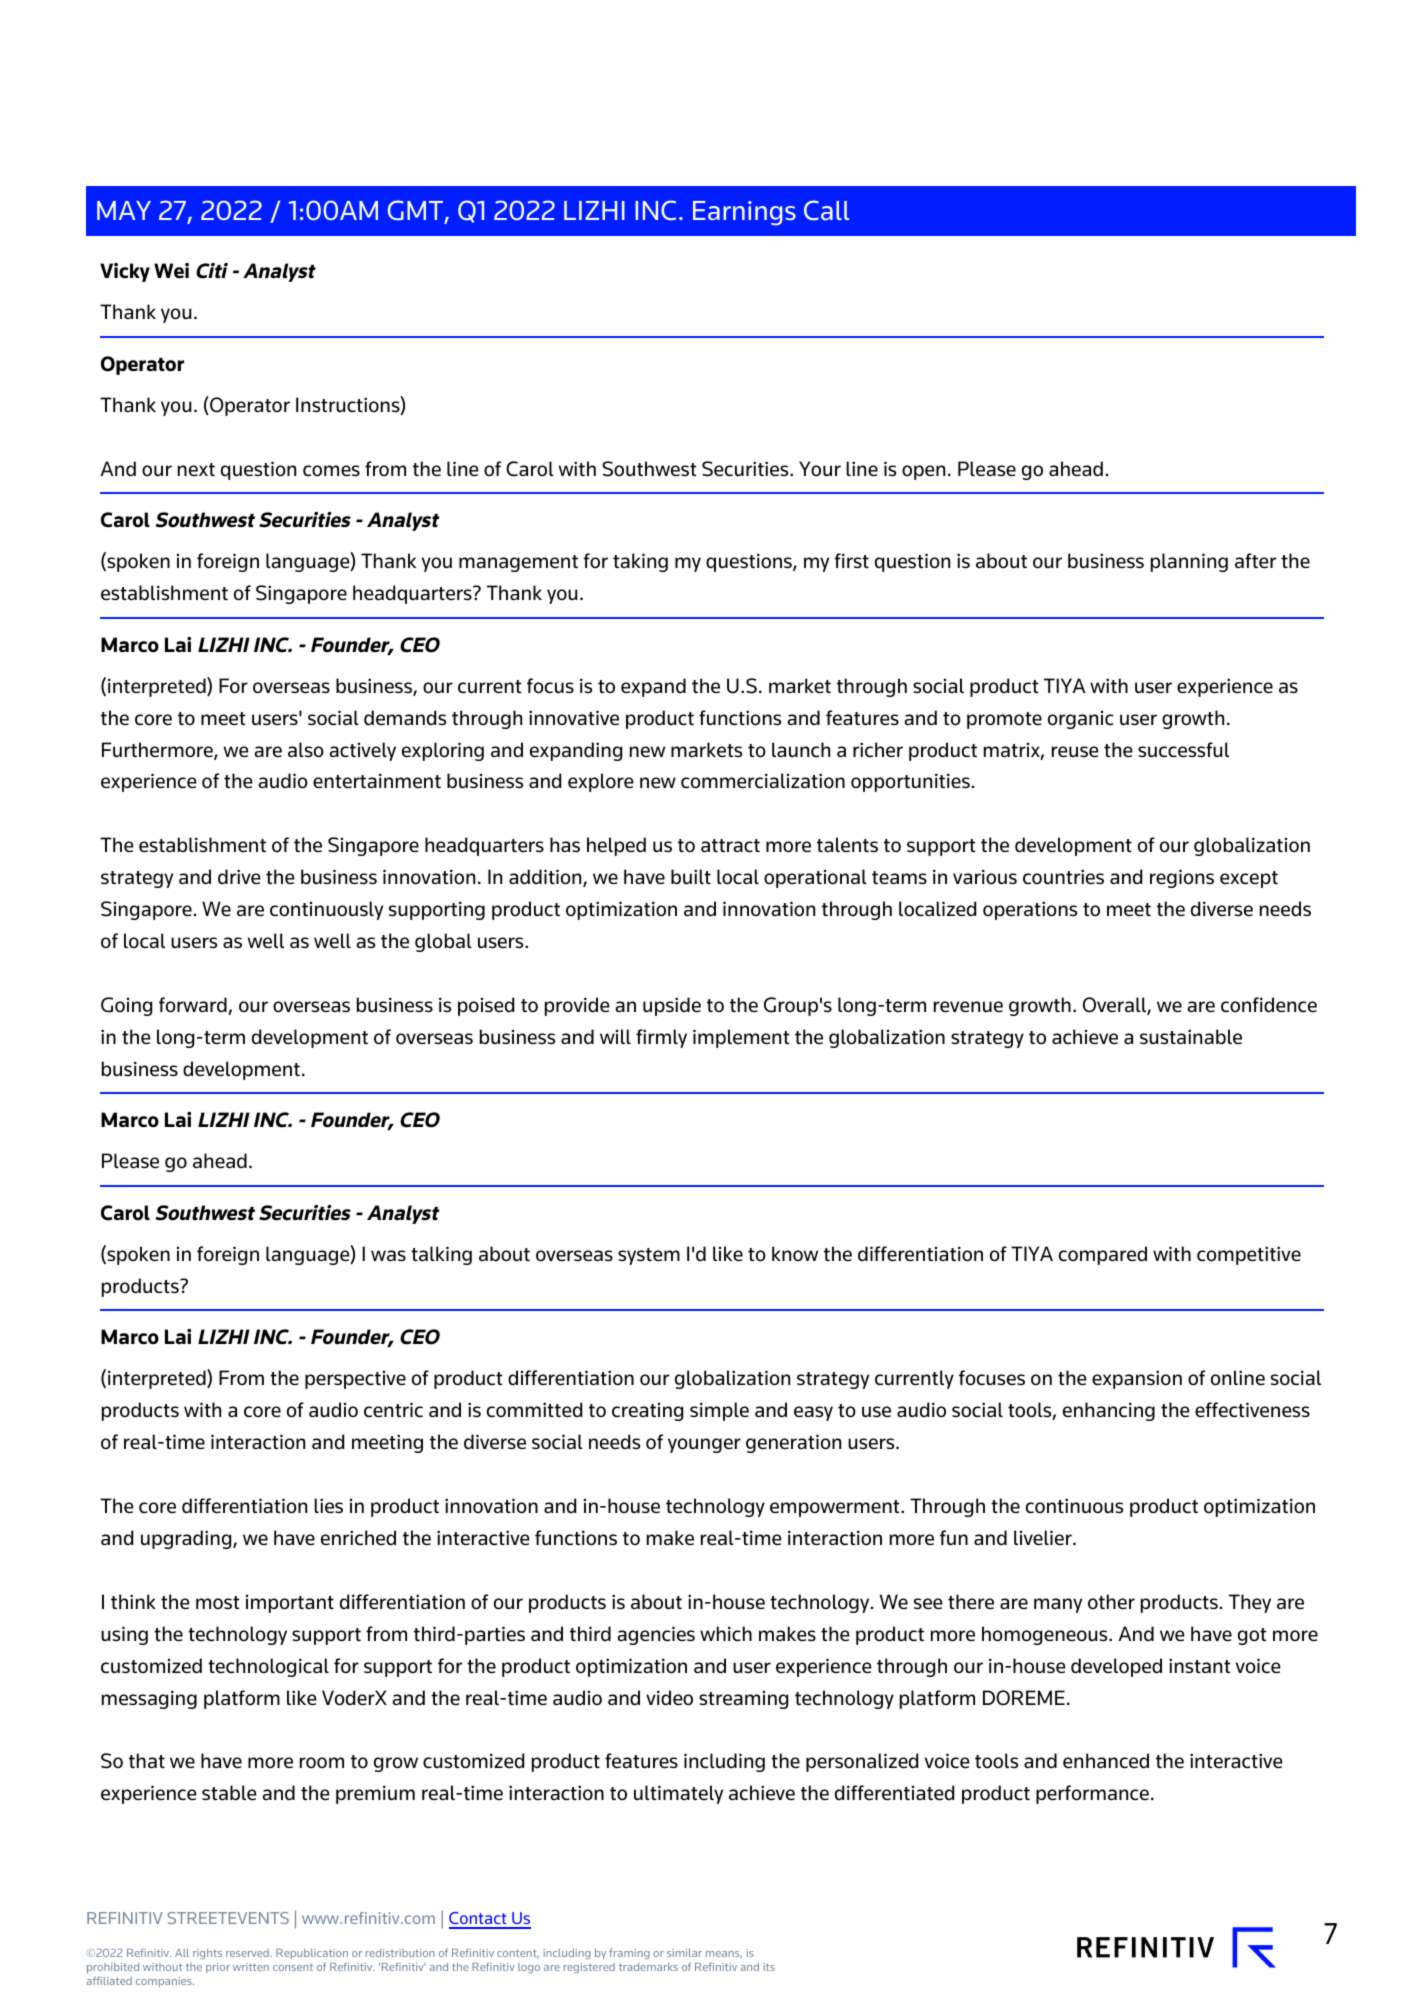 The height and width of the screenshot is (2013, 1424). What do you see at coordinates (1092, 1794) in the screenshot?
I see `performance` at bounding box center [1092, 1794].
